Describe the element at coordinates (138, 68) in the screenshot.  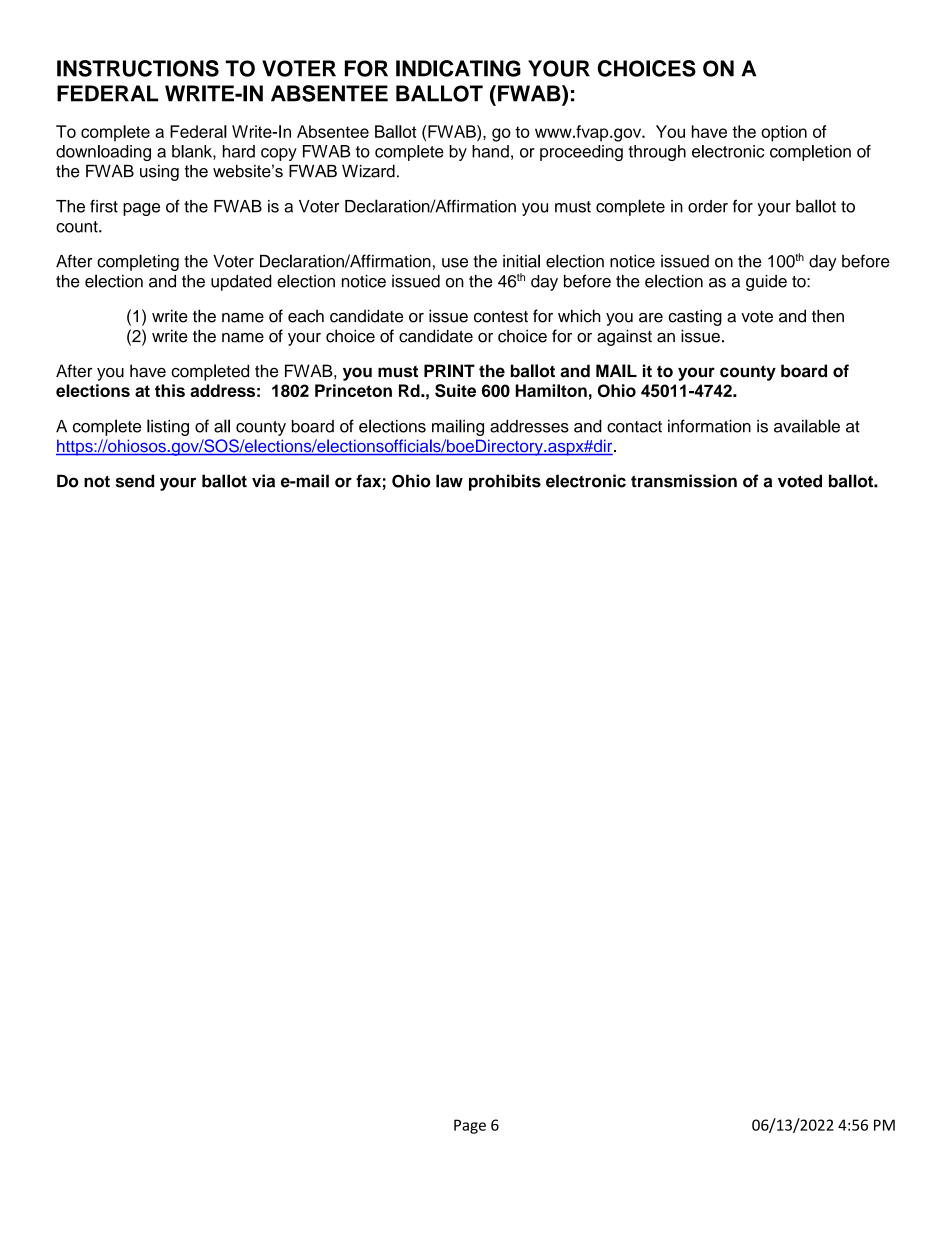
I see `INSTRUCTIONS` at that location.
